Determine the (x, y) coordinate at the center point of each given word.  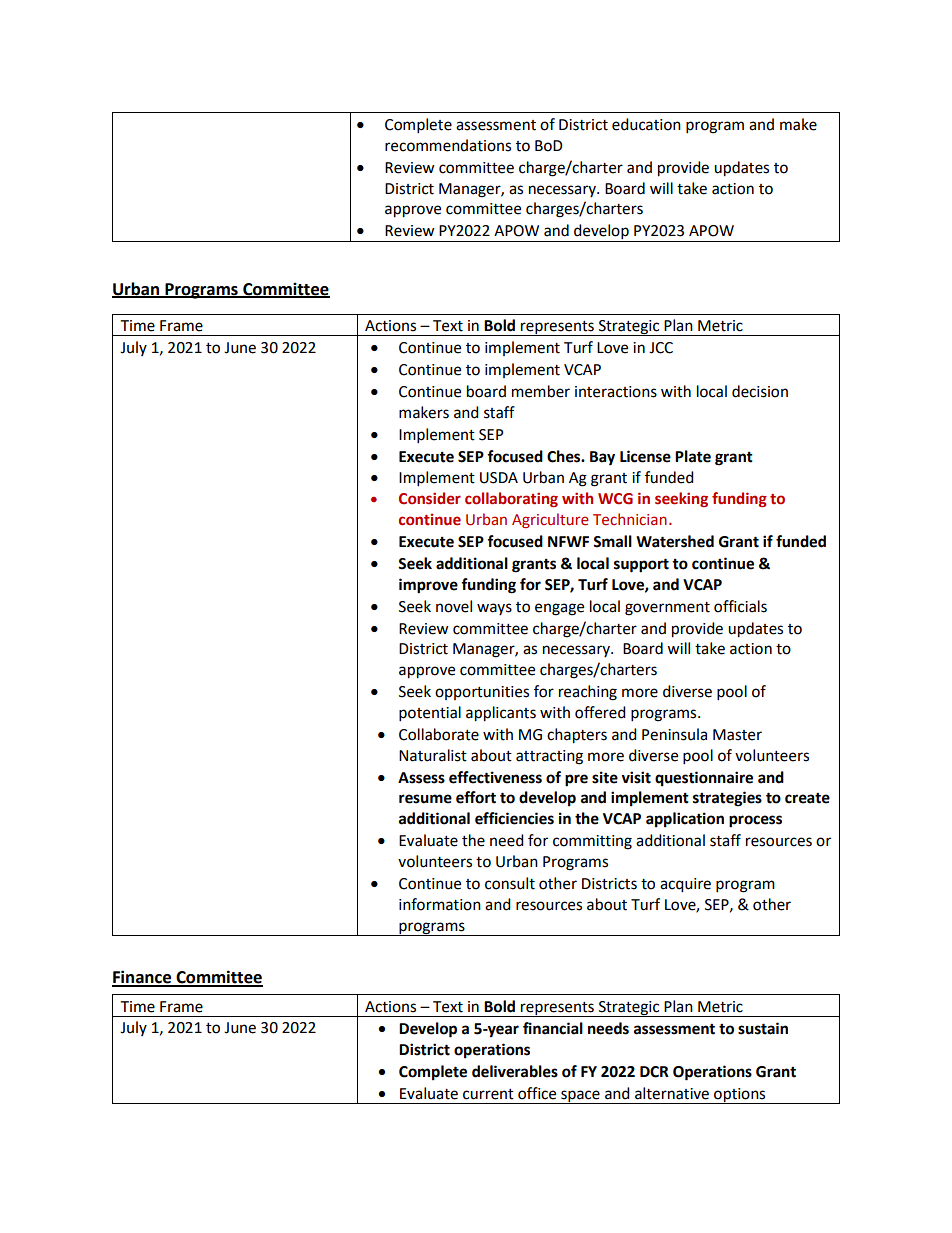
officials (740, 606)
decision (760, 391)
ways (494, 609)
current (488, 1094)
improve (428, 586)
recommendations (448, 145)
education (646, 124)
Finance (143, 978)
